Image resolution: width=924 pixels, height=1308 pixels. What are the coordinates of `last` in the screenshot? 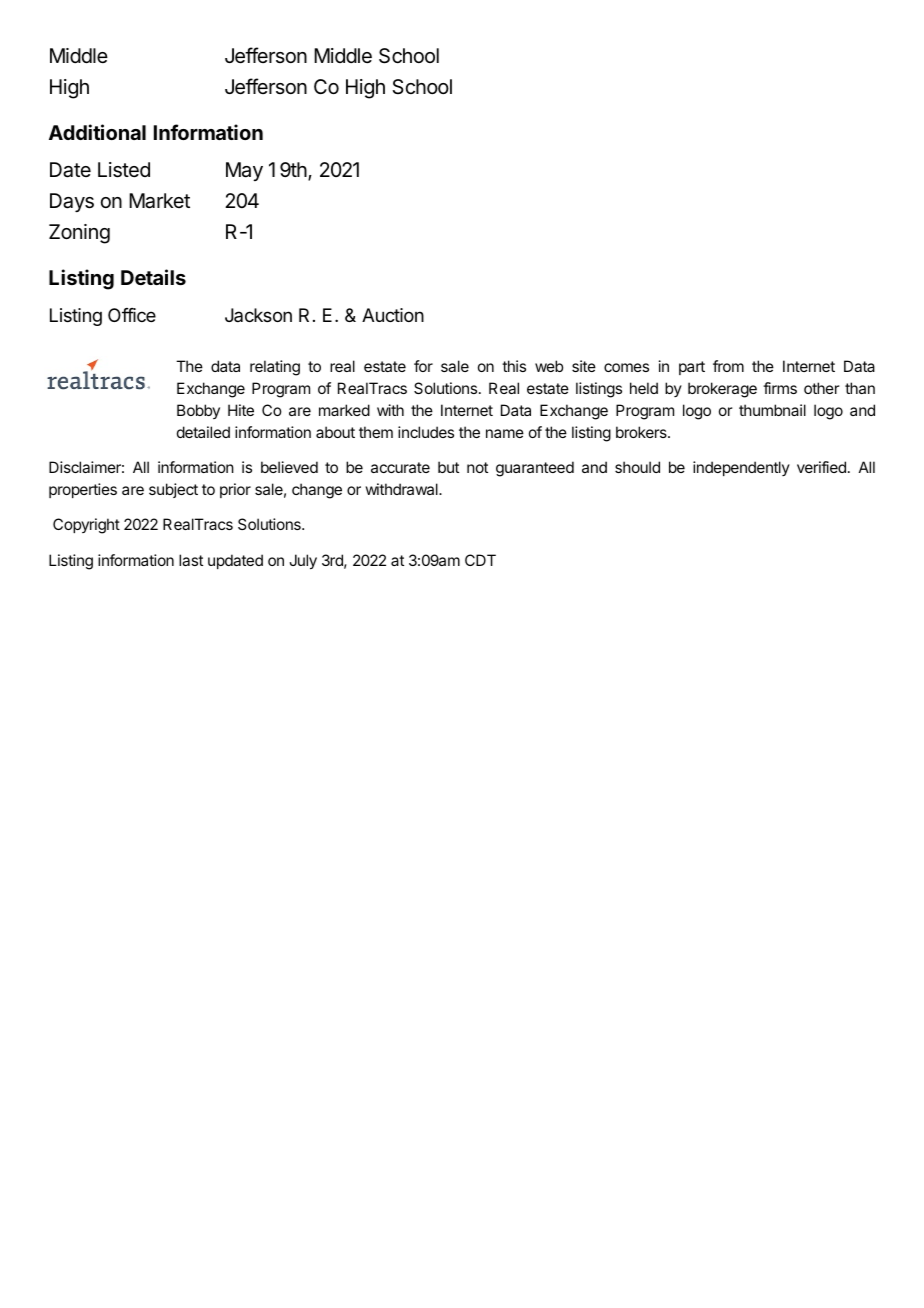 It's located at (191, 560).
